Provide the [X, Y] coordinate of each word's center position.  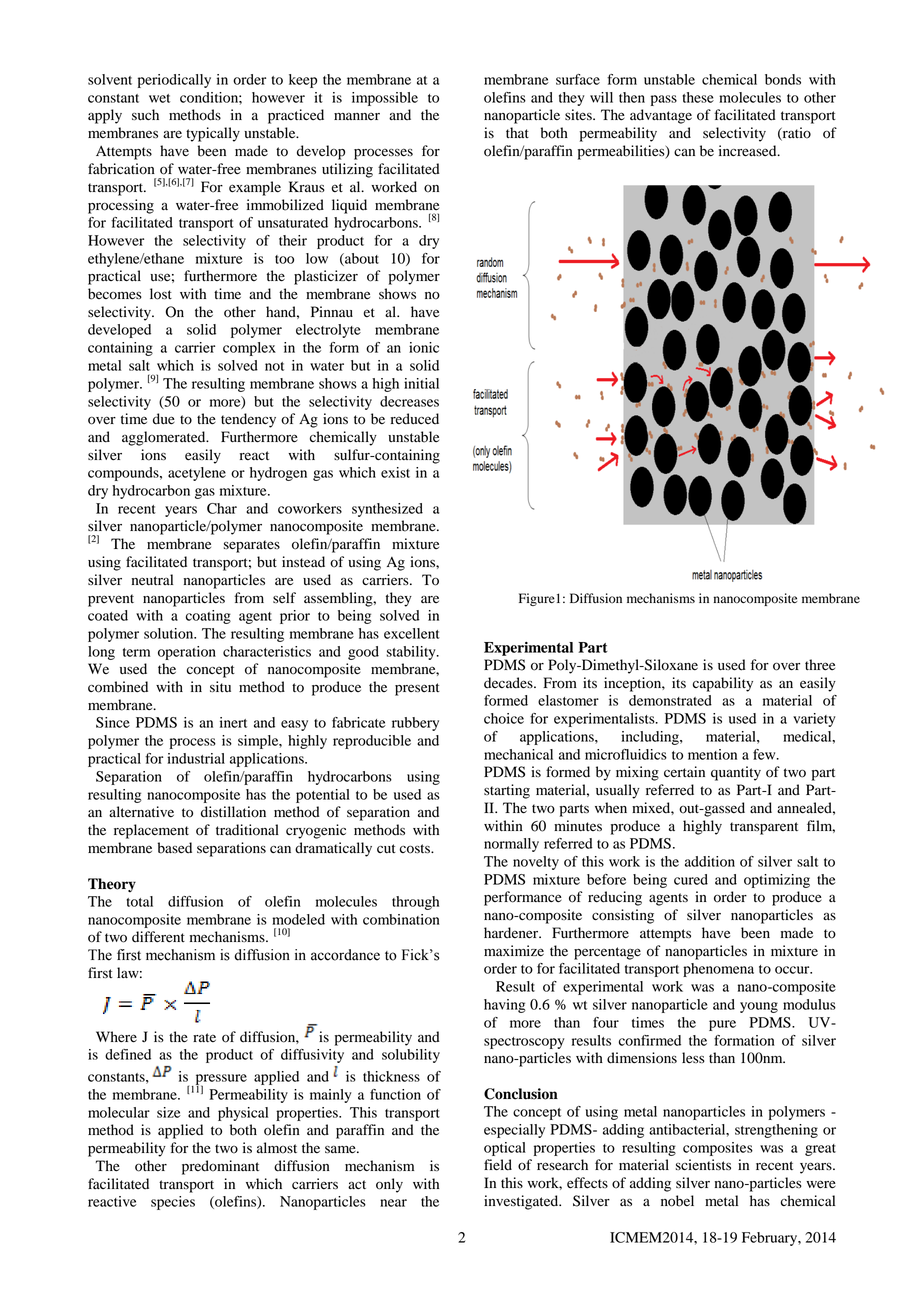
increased [749, 151]
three [820, 665]
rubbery [415, 724]
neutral [152, 579]
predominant [220, 1167]
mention [712, 754]
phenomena [718, 970]
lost [161, 294]
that [517, 132]
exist [395, 472]
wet [159, 98]
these [698, 97]
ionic [424, 347]
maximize [514, 951]
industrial [196, 758]
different [158, 937]
